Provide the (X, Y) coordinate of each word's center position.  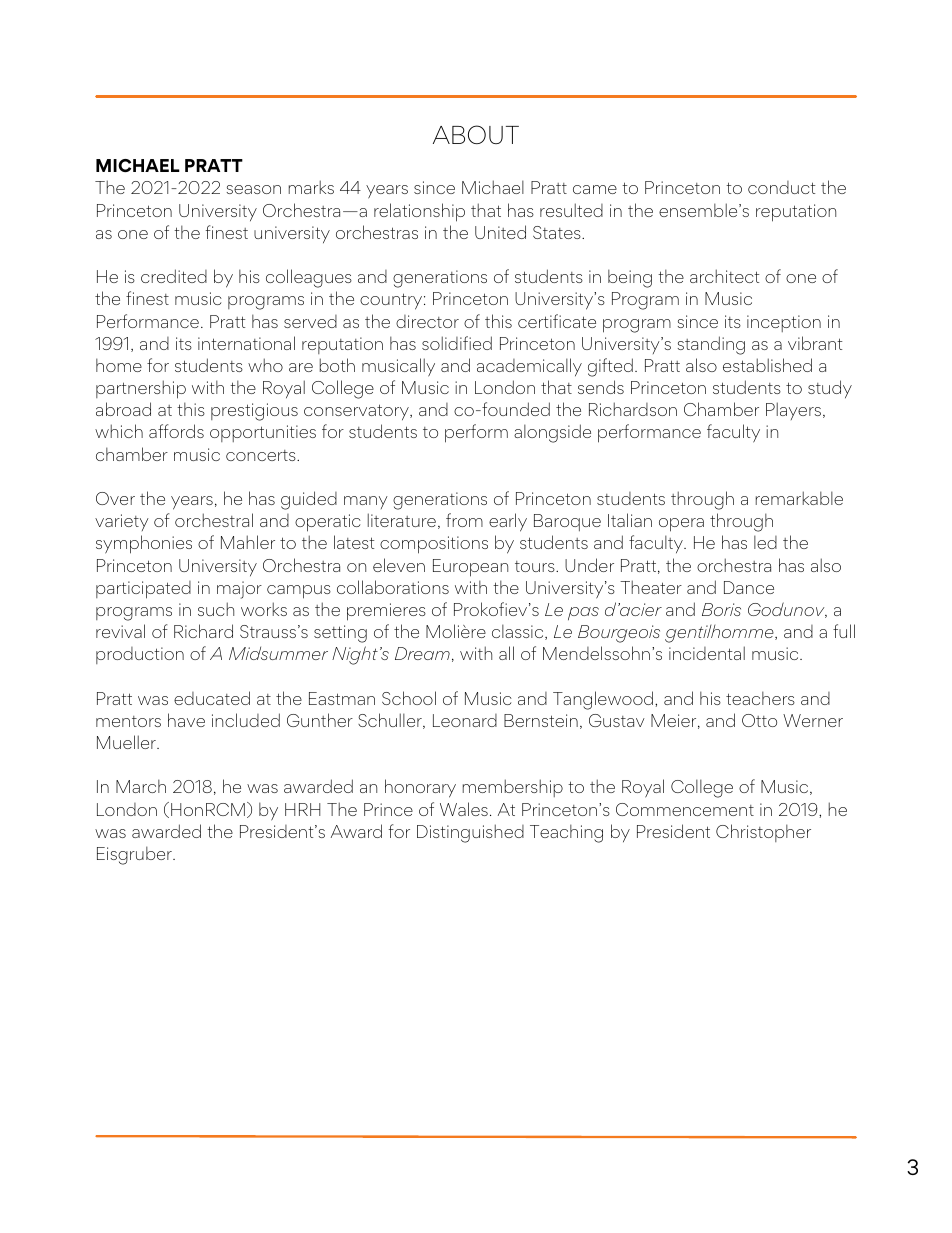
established (767, 365)
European (470, 568)
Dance (749, 587)
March (141, 786)
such (216, 609)
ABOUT (476, 134)
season (254, 189)
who (265, 365)
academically (529, 367)
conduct (781, 187)
